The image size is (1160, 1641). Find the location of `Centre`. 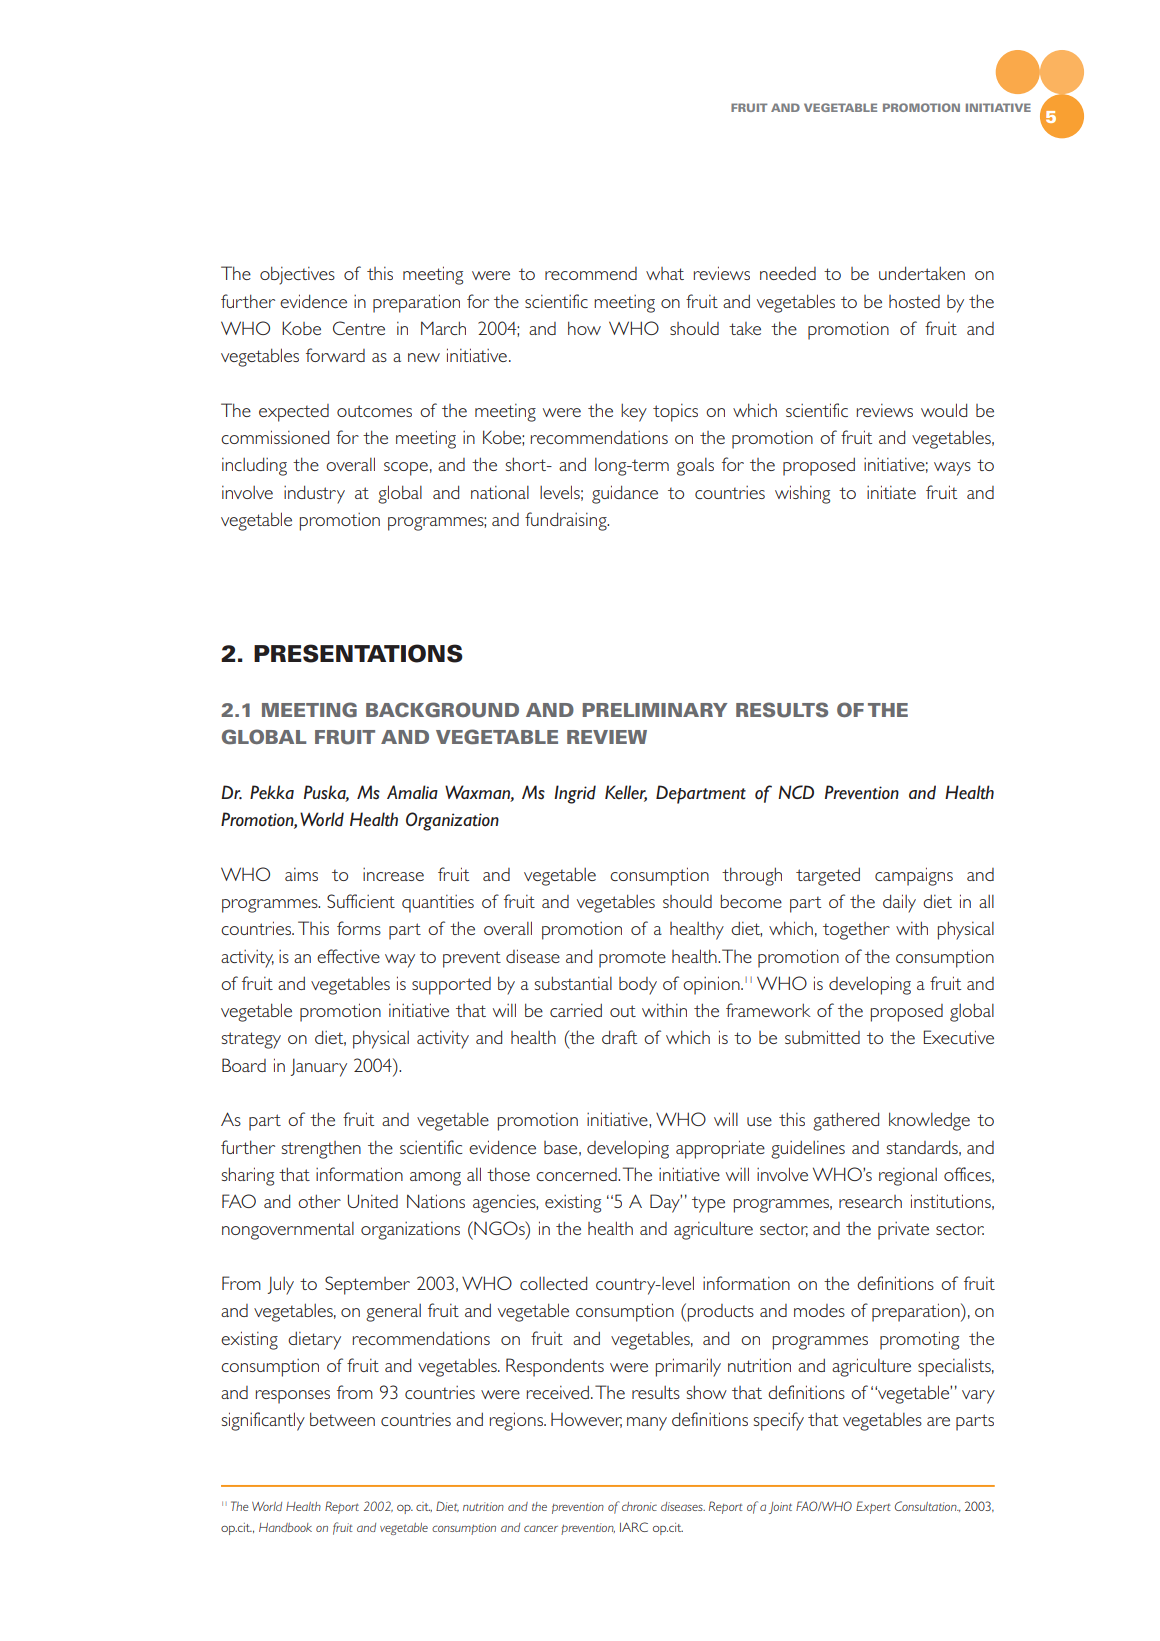

Centre is located at coordinates (359, 328).
